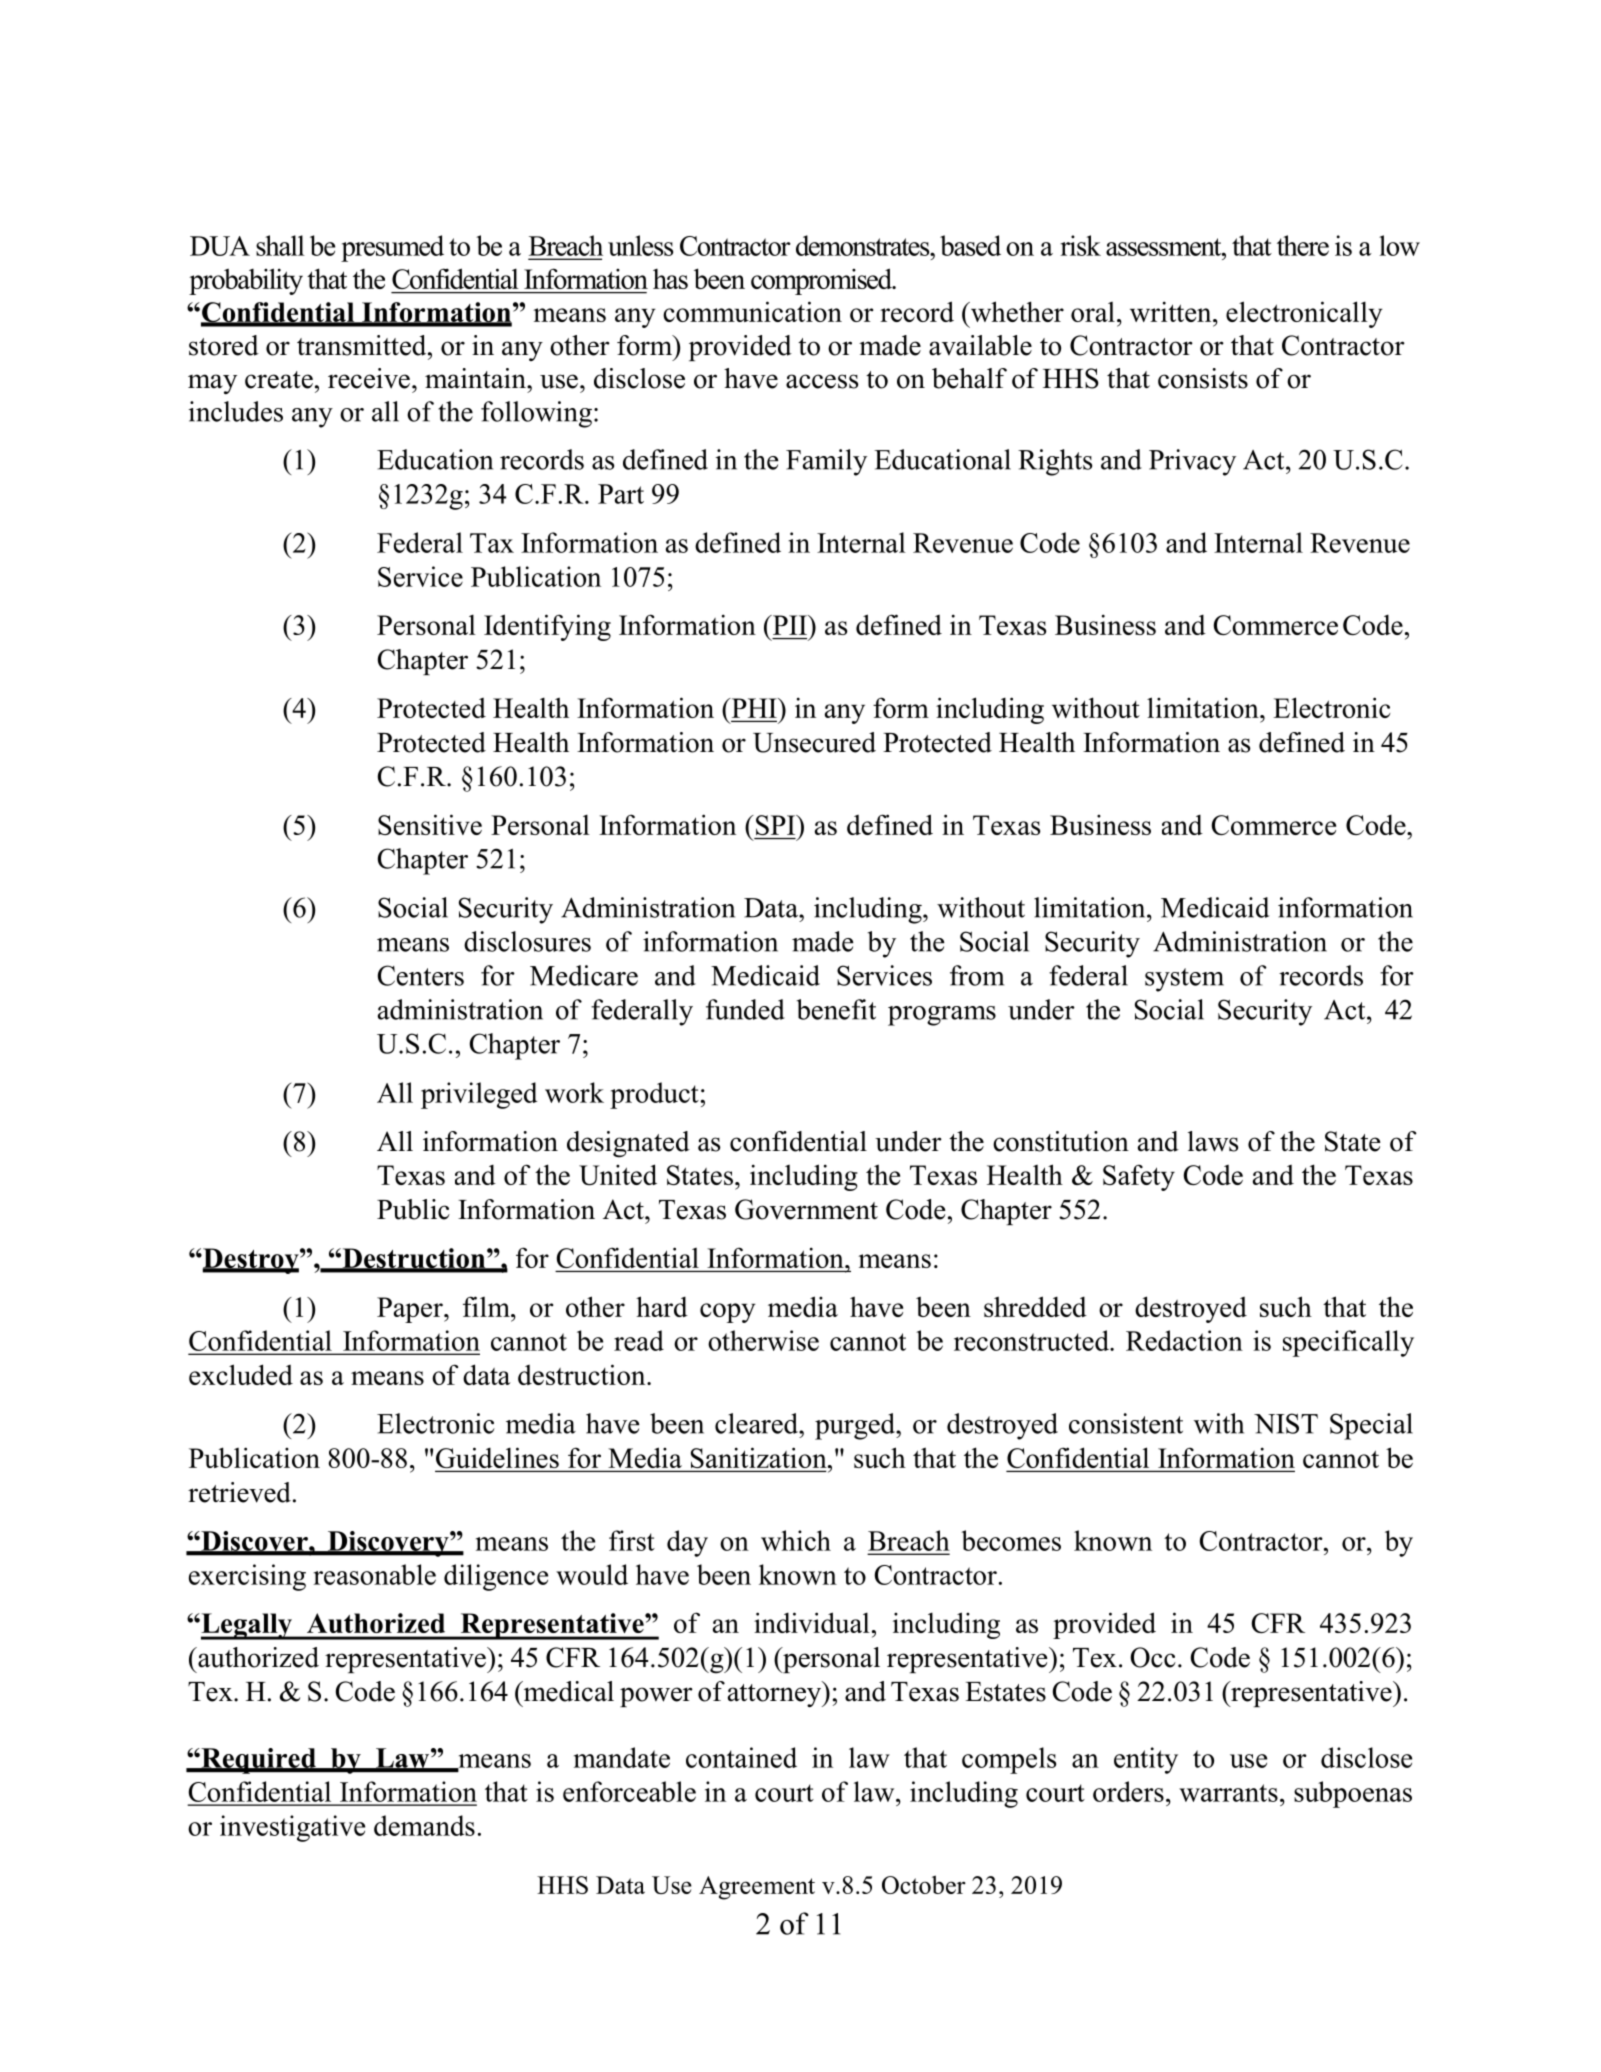 This document has height=2072, width=1601. I want to click on investigative, so click(292, 1828).
